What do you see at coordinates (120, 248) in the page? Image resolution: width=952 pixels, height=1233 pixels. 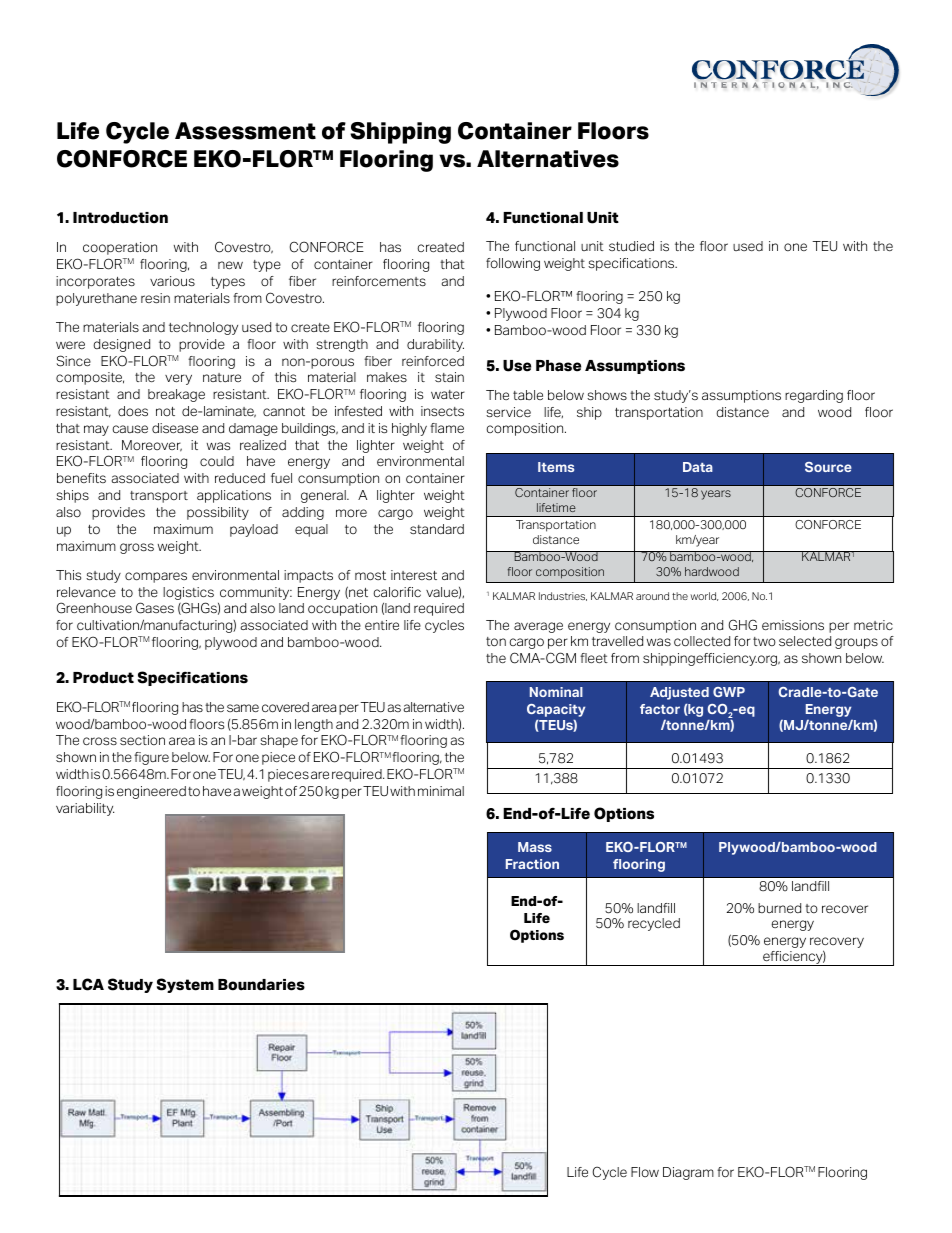 I see `cooperation` at bounding box center [120, 248].
